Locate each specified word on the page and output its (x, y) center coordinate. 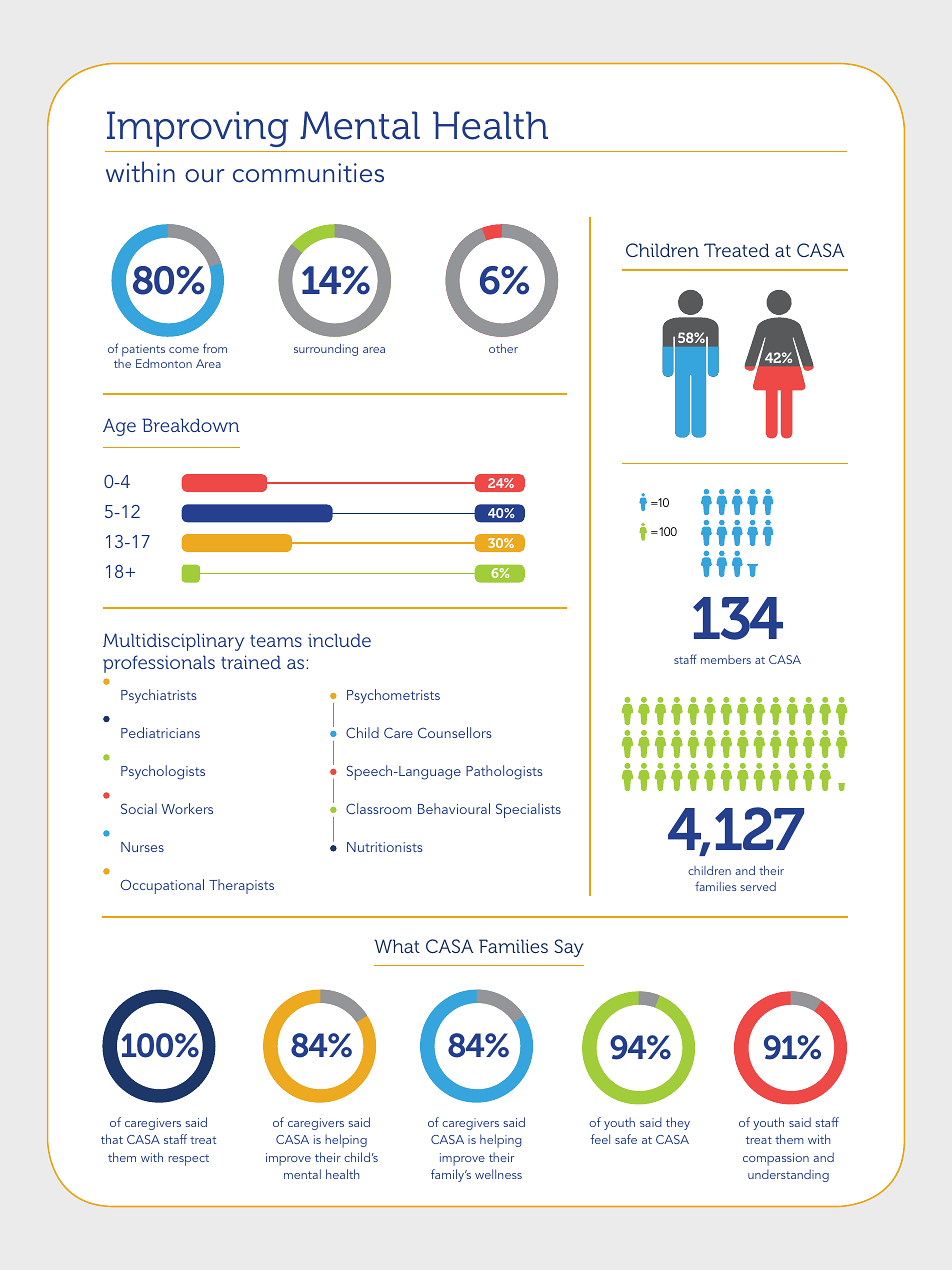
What (397, 946)
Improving (197, 129)
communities (308, 173)
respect (189, 1160)
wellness (498, 1174)
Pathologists (504, 772)
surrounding (326, 350)
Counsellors (455, 732)
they (678, 1123)
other (503, 348)
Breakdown (190, 425)
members (726, 659)
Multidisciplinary (173, 642)
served (758, 886)
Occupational (162, 886)
